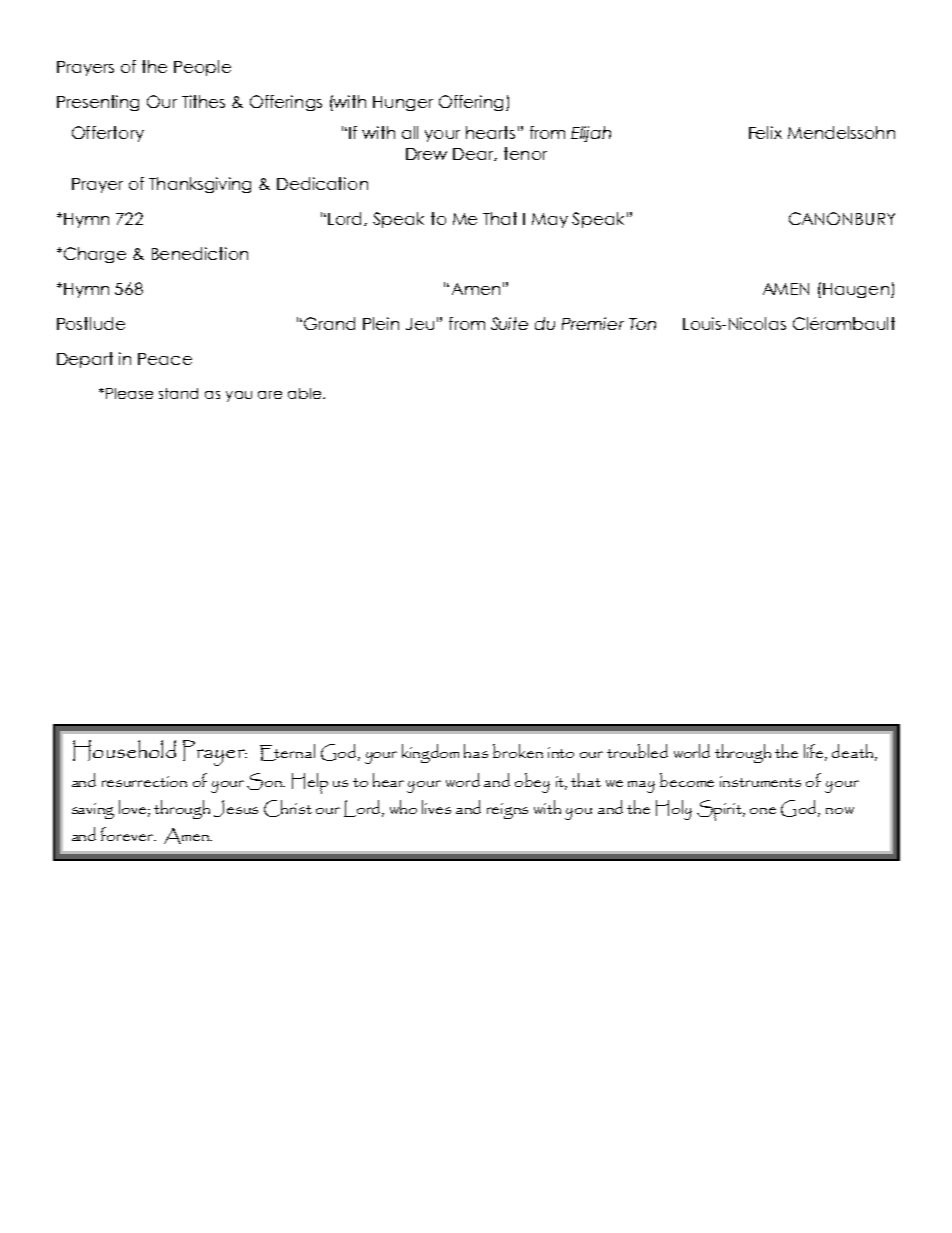 Image resolution: width=952 pixels, height=1233 pixels. What do you see at coordinates (765, 132) in the screenshot?
I see `Felix` at bounding box center [765, 132].
